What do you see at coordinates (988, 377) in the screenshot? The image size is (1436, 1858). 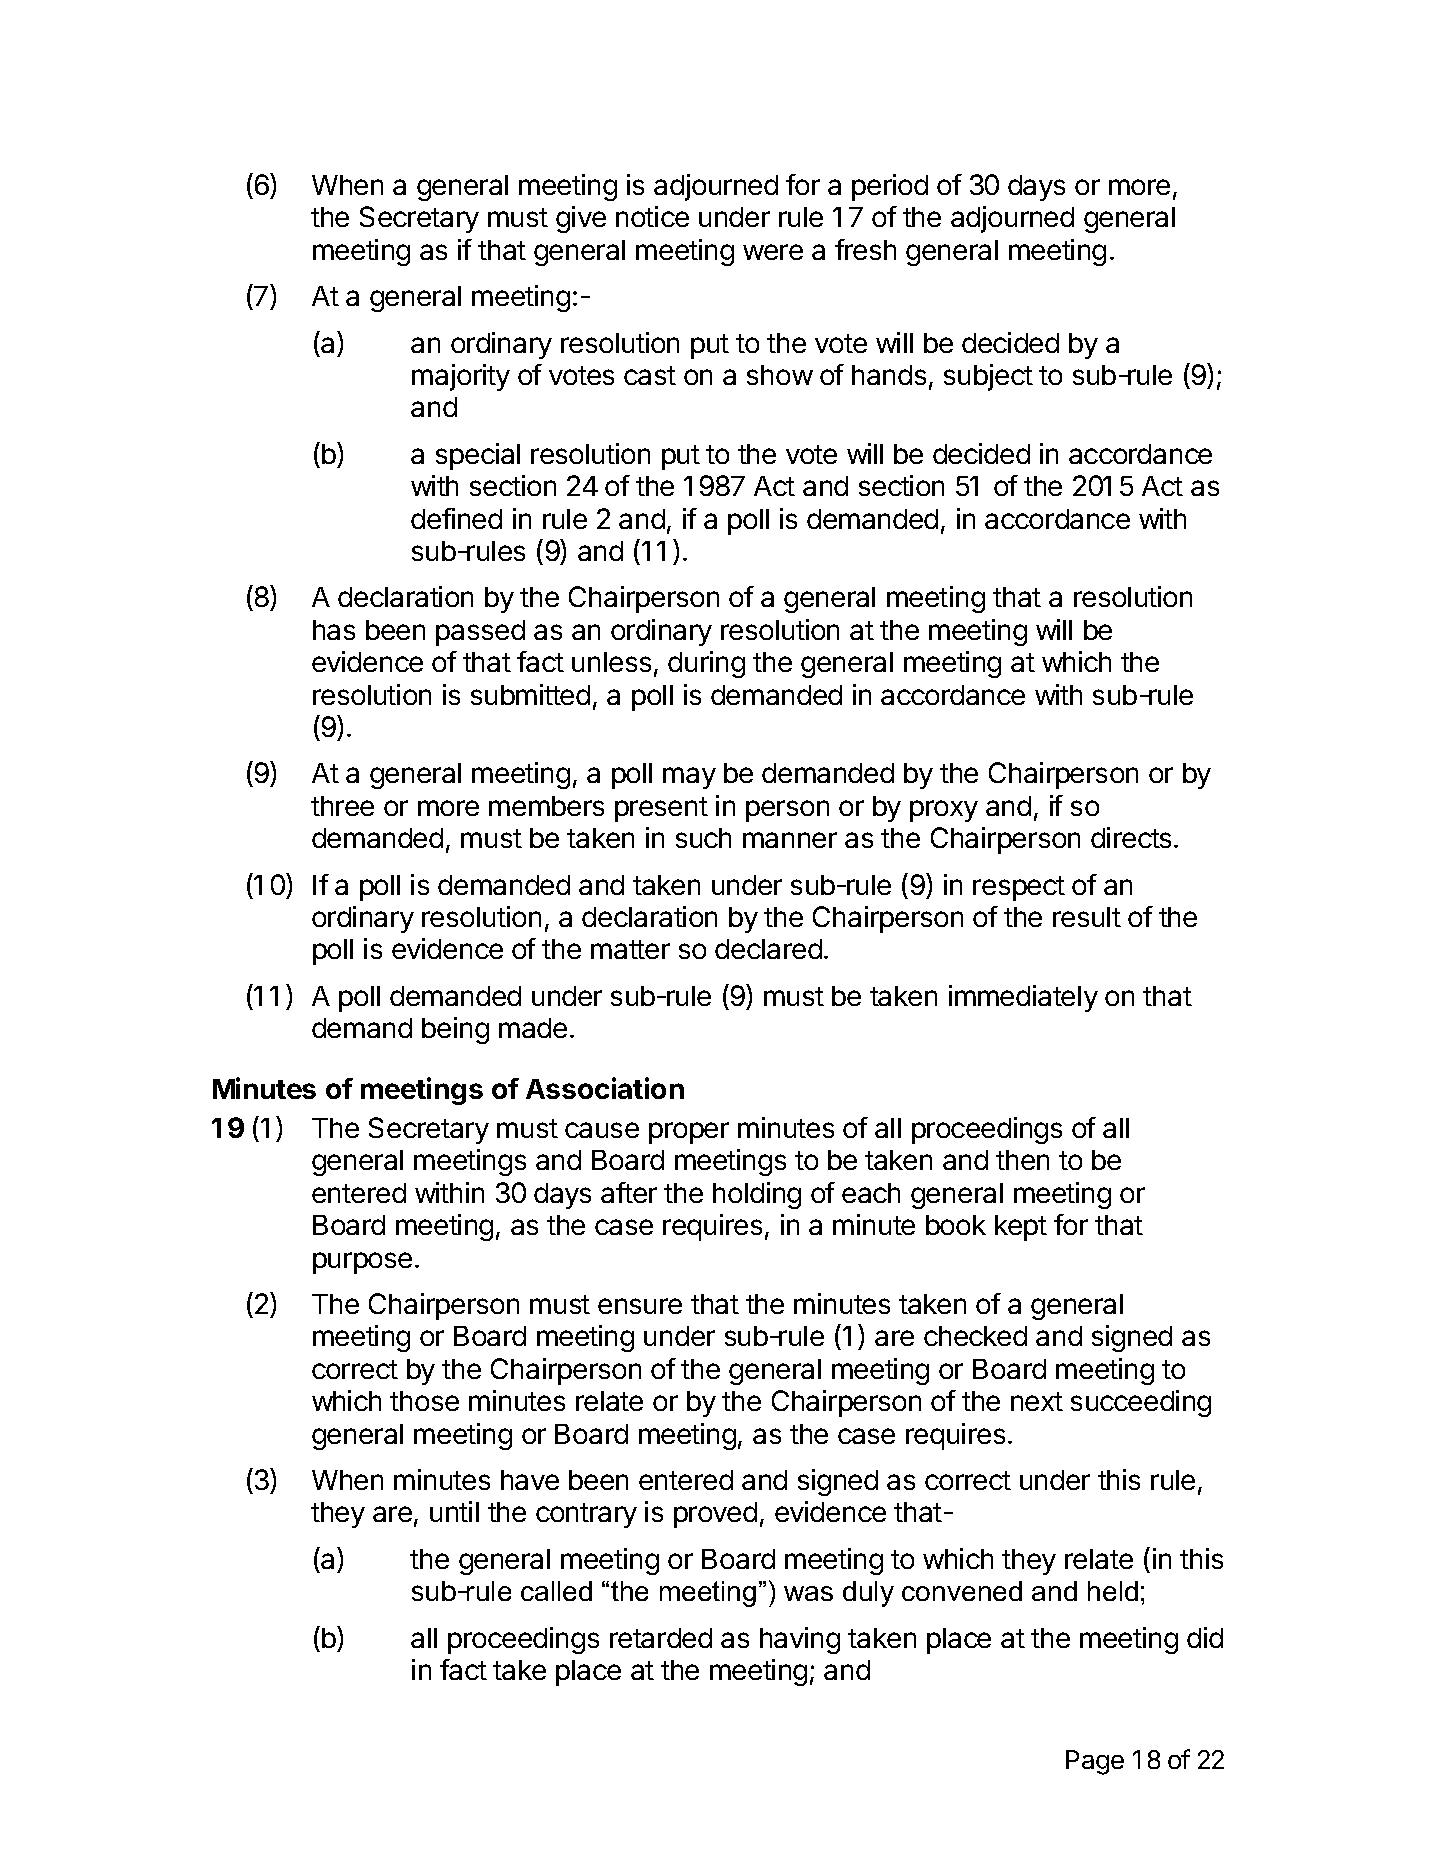 I see `subject` at bounding box center [988, 377].
